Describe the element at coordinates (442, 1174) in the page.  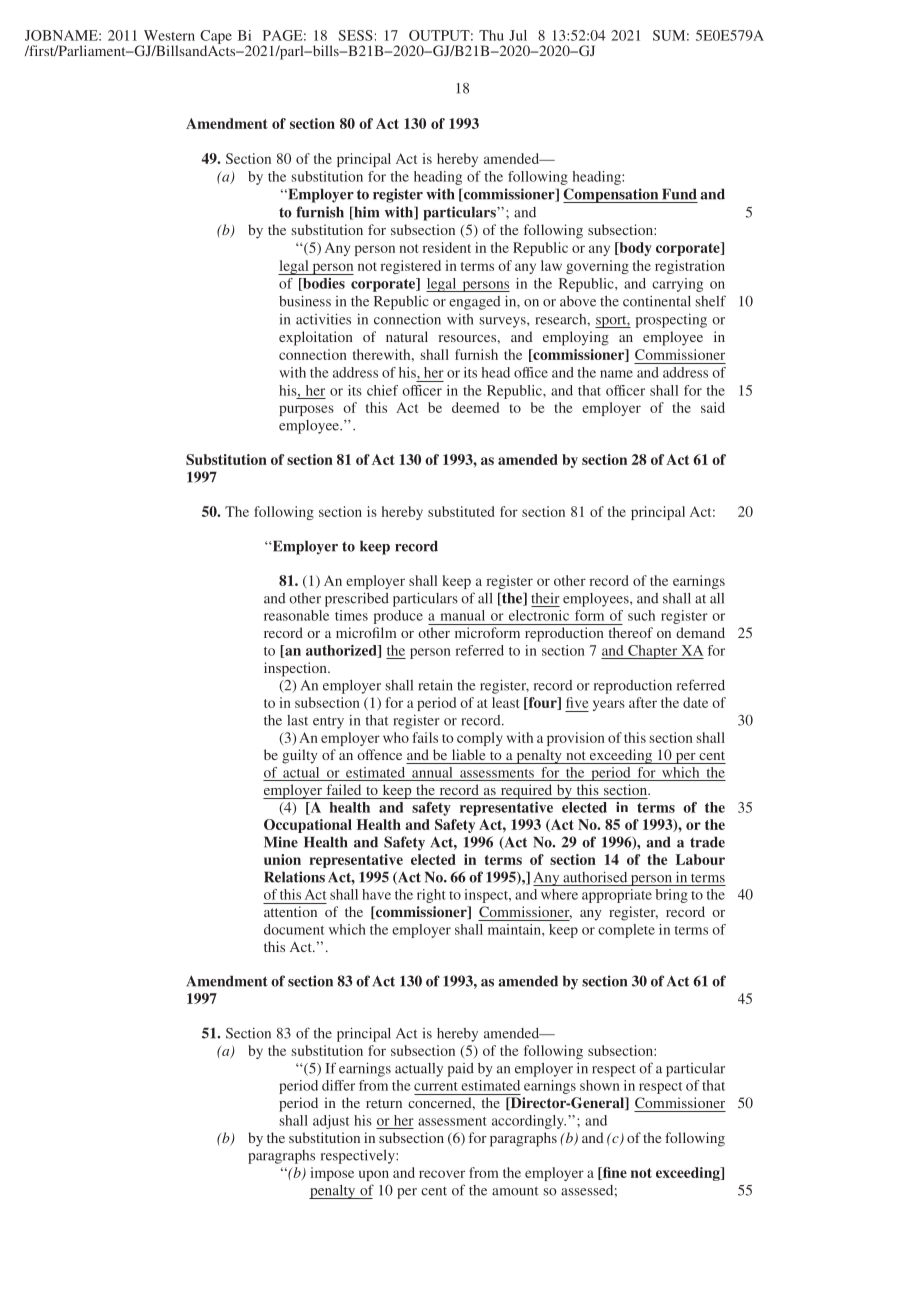
I see `recover` at that location.
